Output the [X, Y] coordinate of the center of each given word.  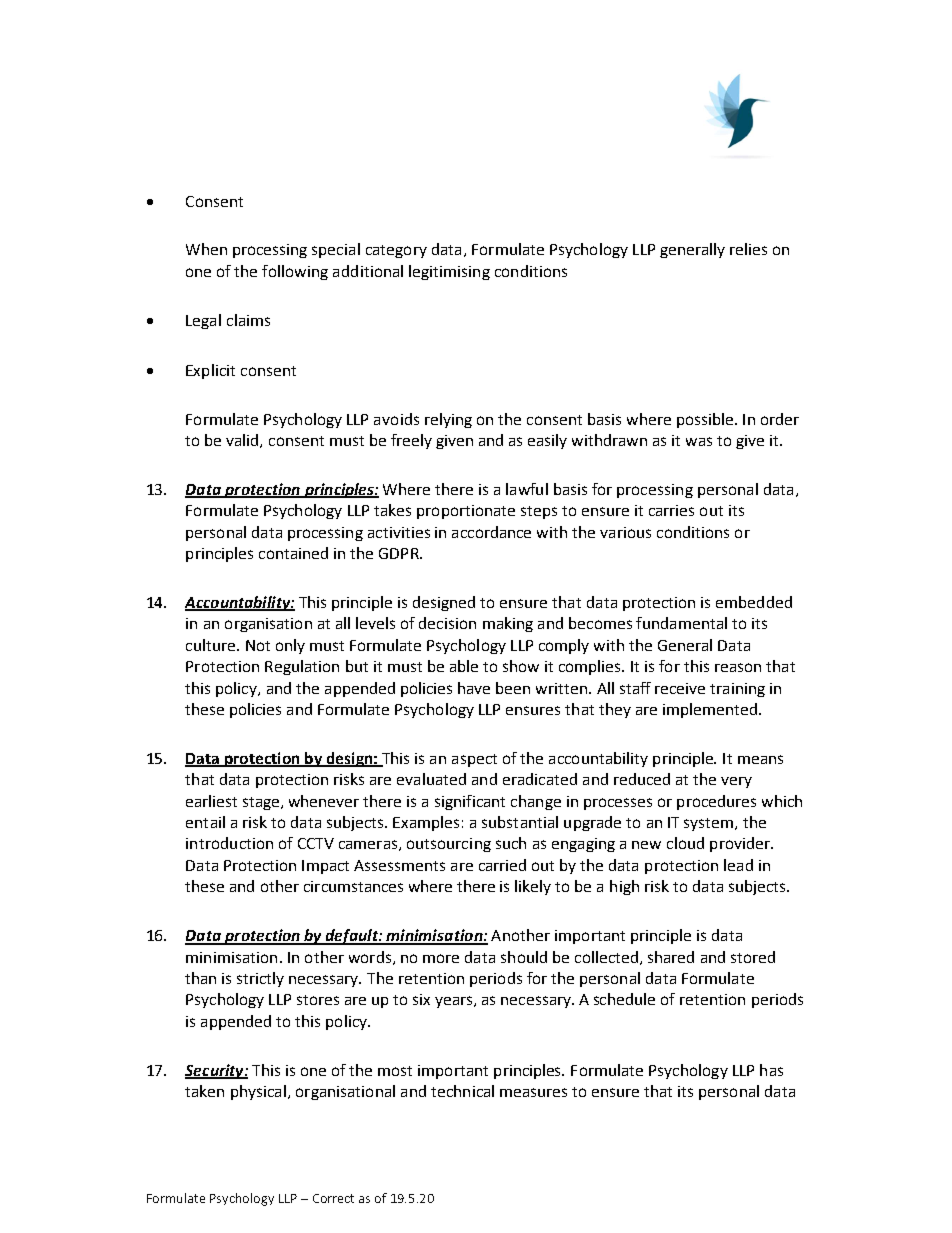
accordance [491, 532]
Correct [333, 1198]
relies [748, 249]
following [295, 272]
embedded [754, 602]
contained [293, 553]
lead [738, 865]
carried [502, 865]
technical [462, 1091]
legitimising [449, 272]
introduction [229, 843]
